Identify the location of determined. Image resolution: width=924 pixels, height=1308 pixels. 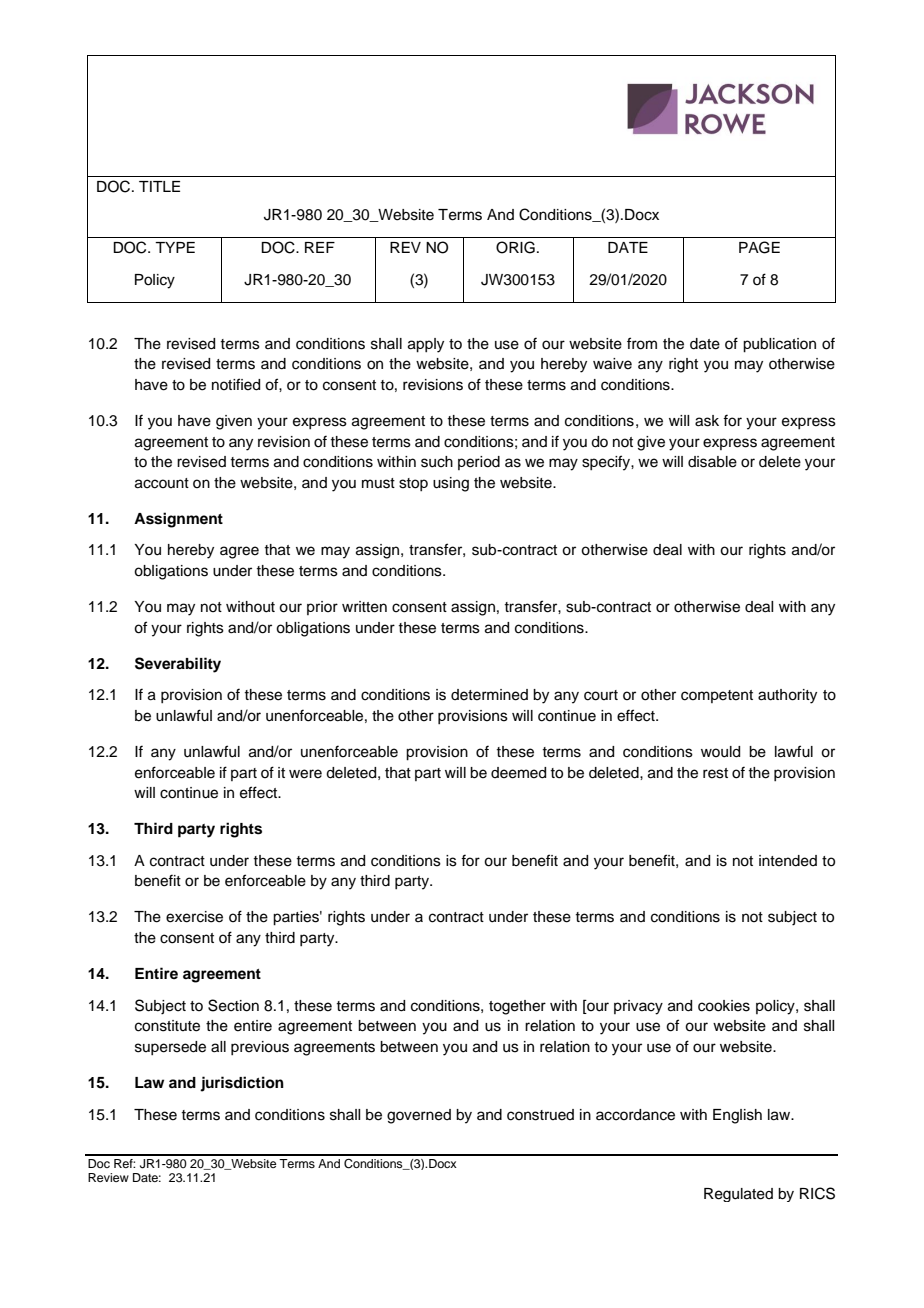
(489, 695).
